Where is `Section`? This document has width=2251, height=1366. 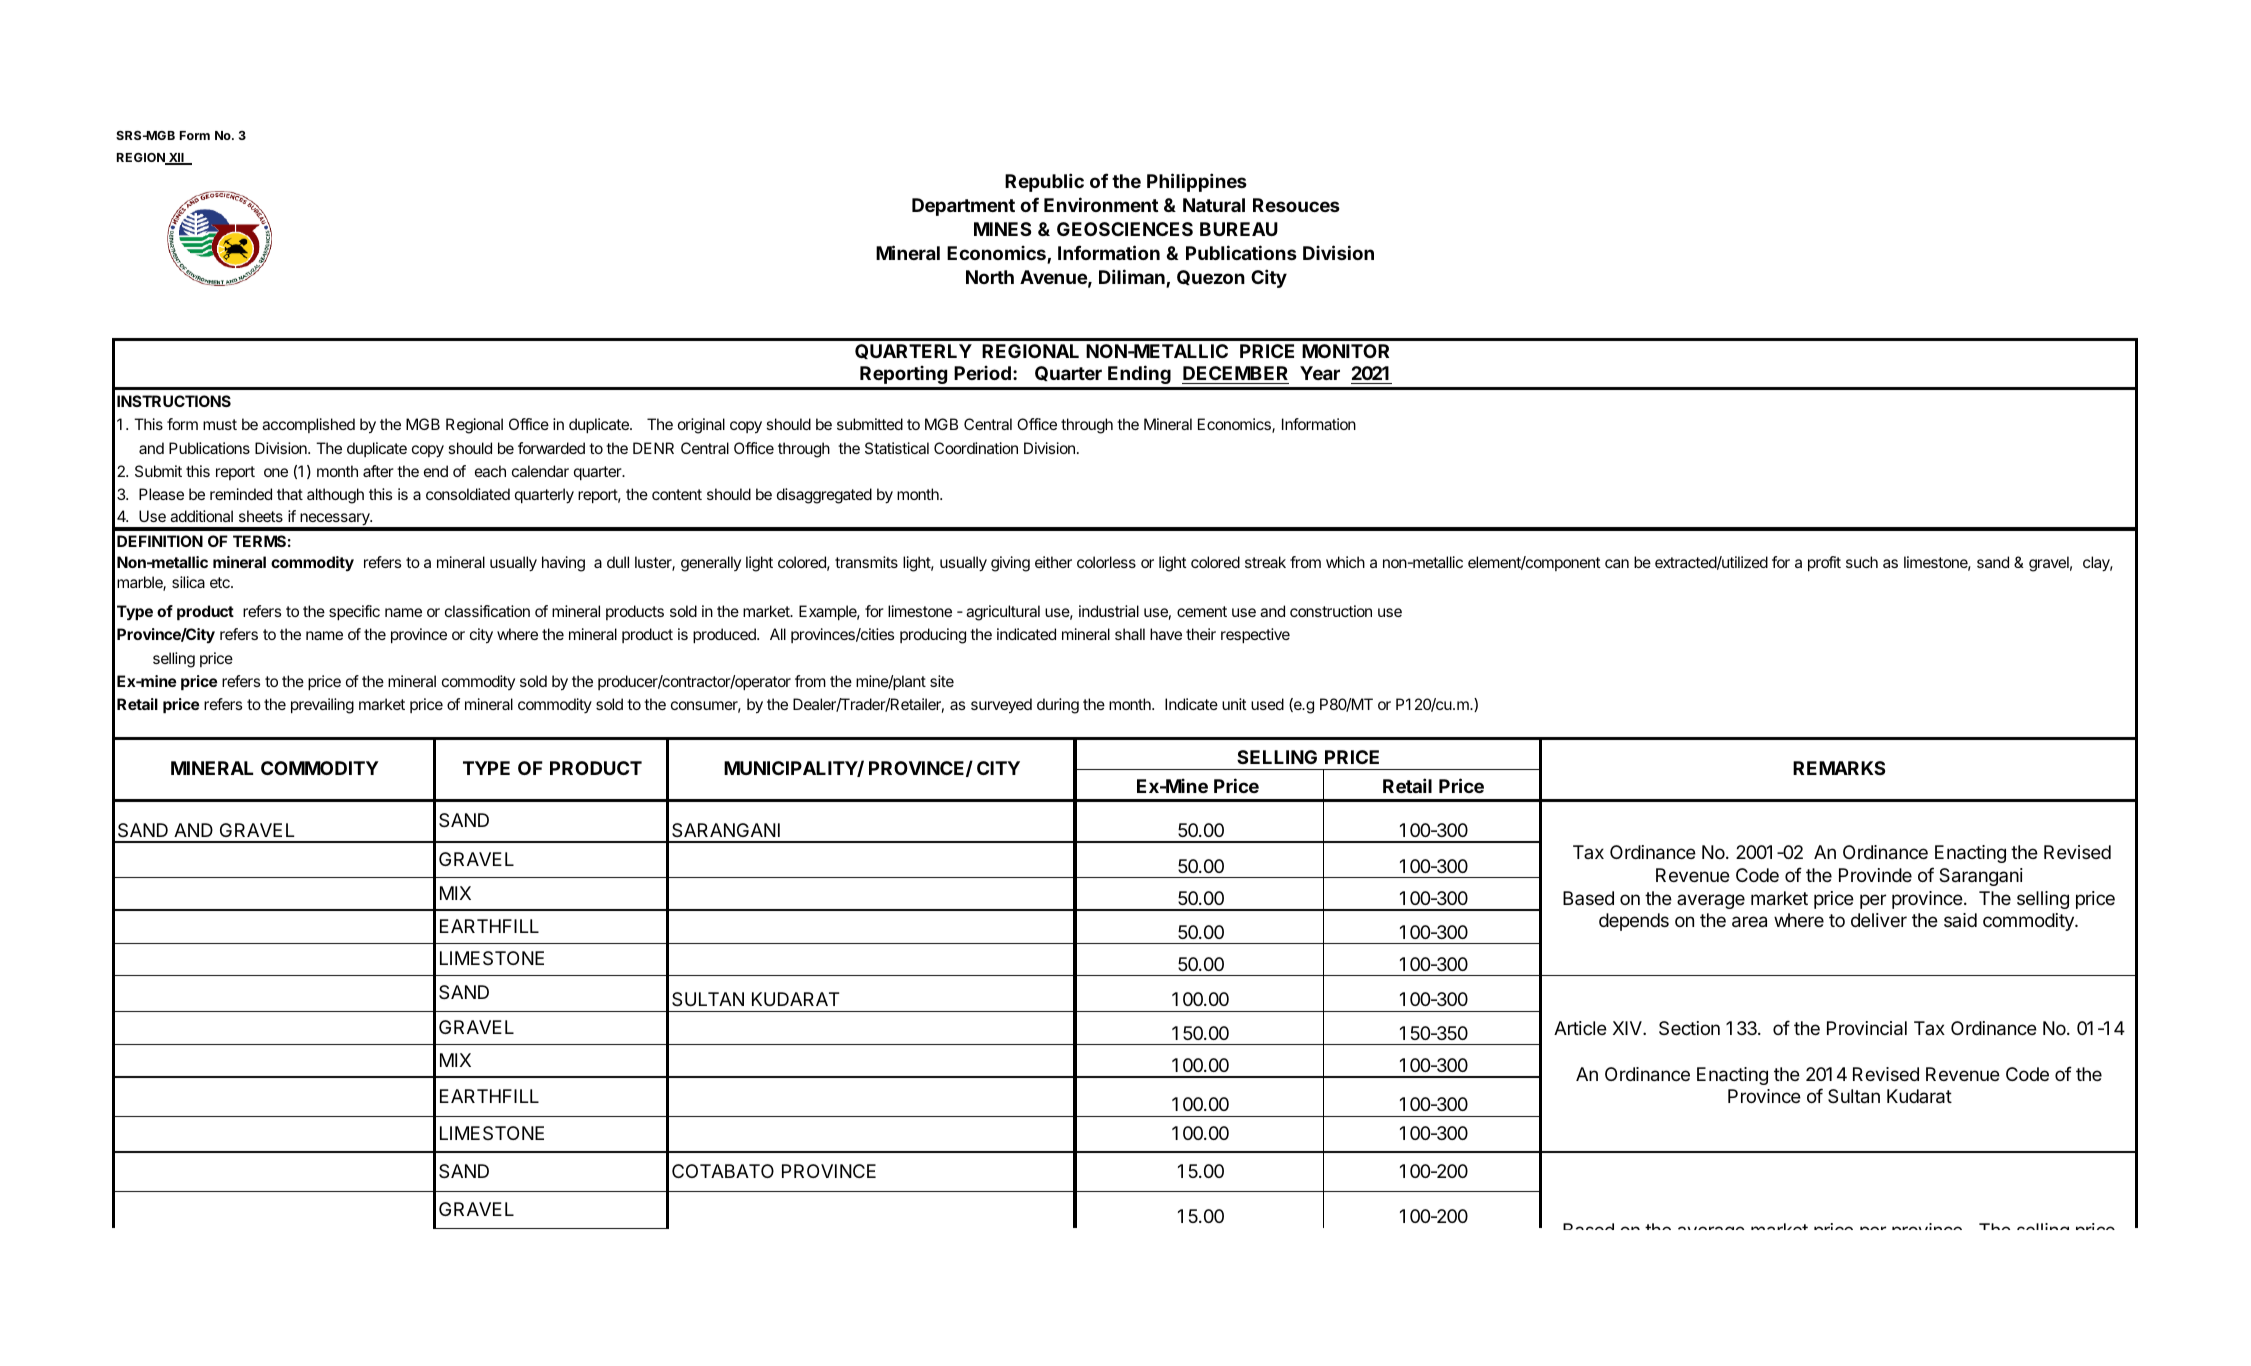
Section is located at coordinates (1689, 1028).
